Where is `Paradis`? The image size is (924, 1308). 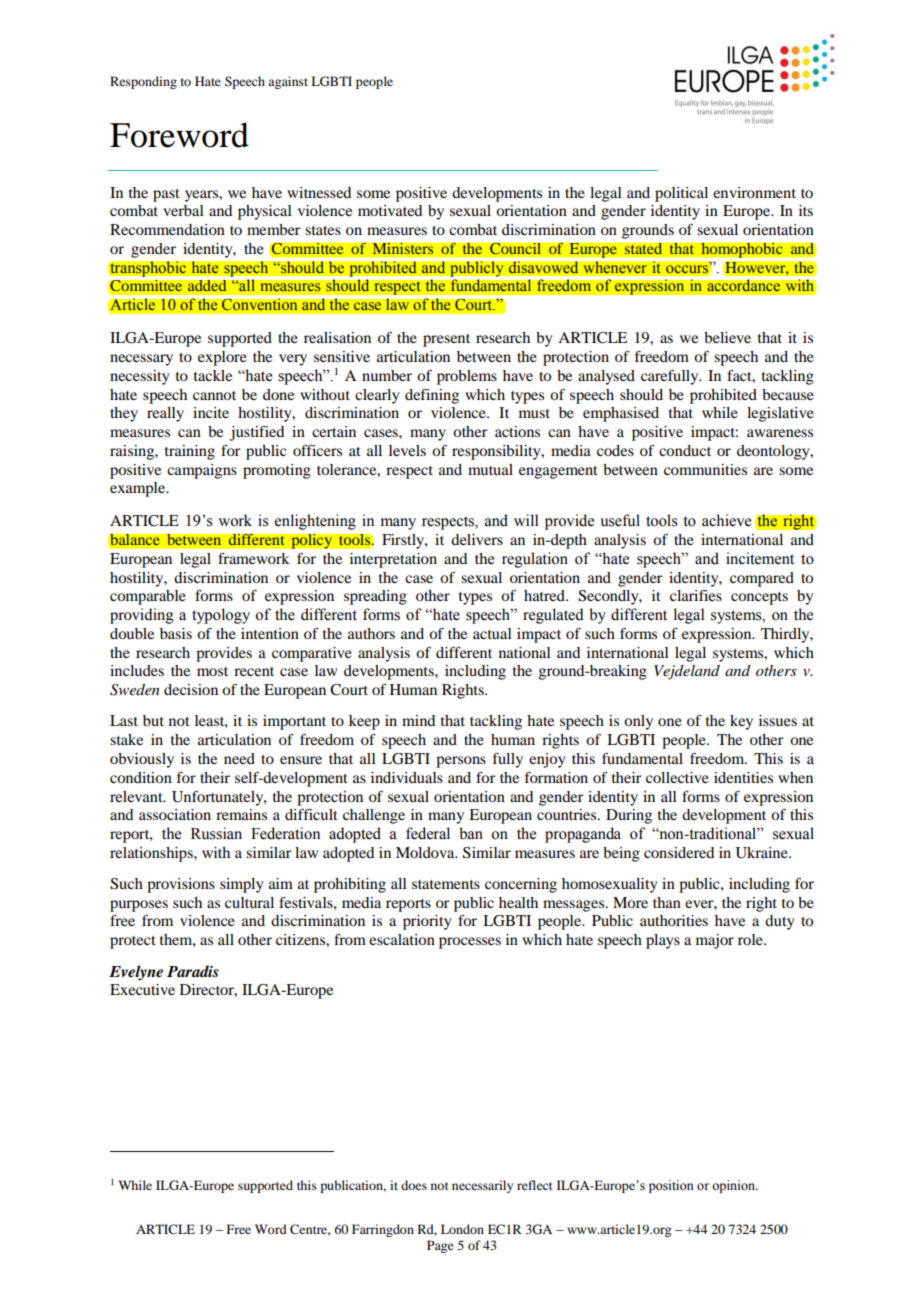
Paradis is located at coordinates (193, 971).
